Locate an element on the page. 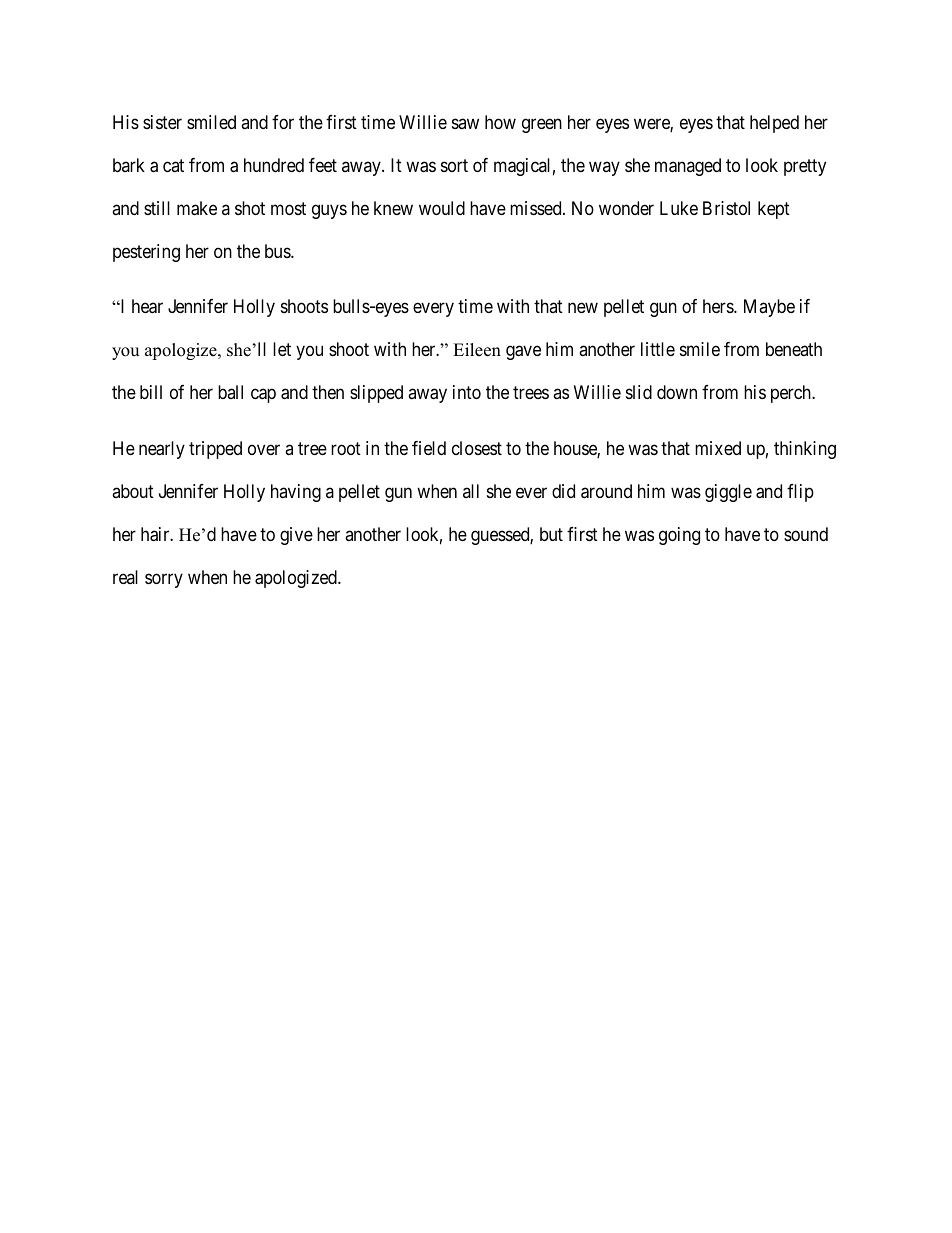 The height and width of the page is (1233, 952). saw is located at coordinates (465, 123).
